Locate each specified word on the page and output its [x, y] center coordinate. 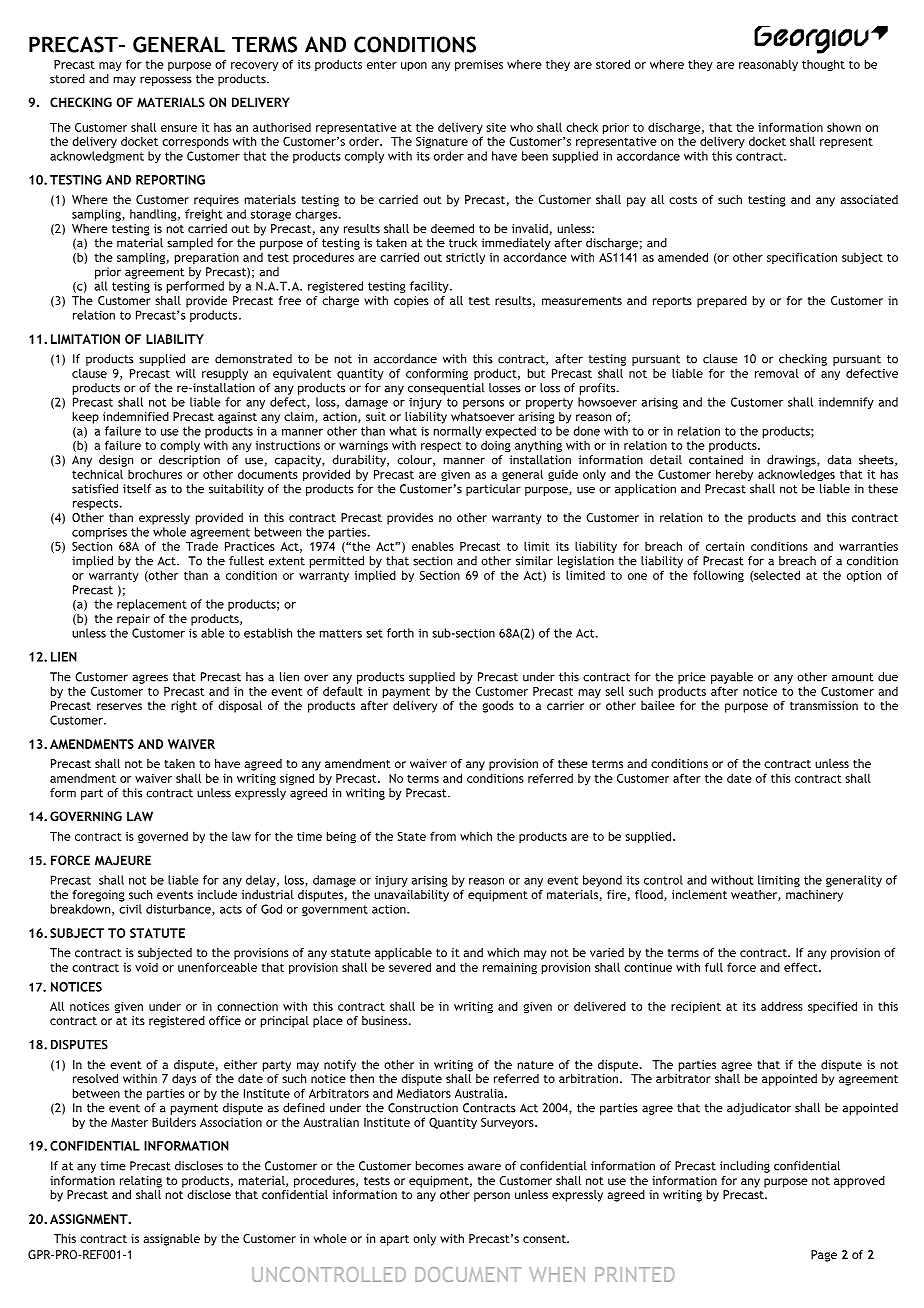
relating [141, 1182]
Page [824, 1256]
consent [545, 1239]
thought [823, 65]
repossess [166, 81]
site [496, 127]
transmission [824, 705]
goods [498, 707]
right [184, 707]
